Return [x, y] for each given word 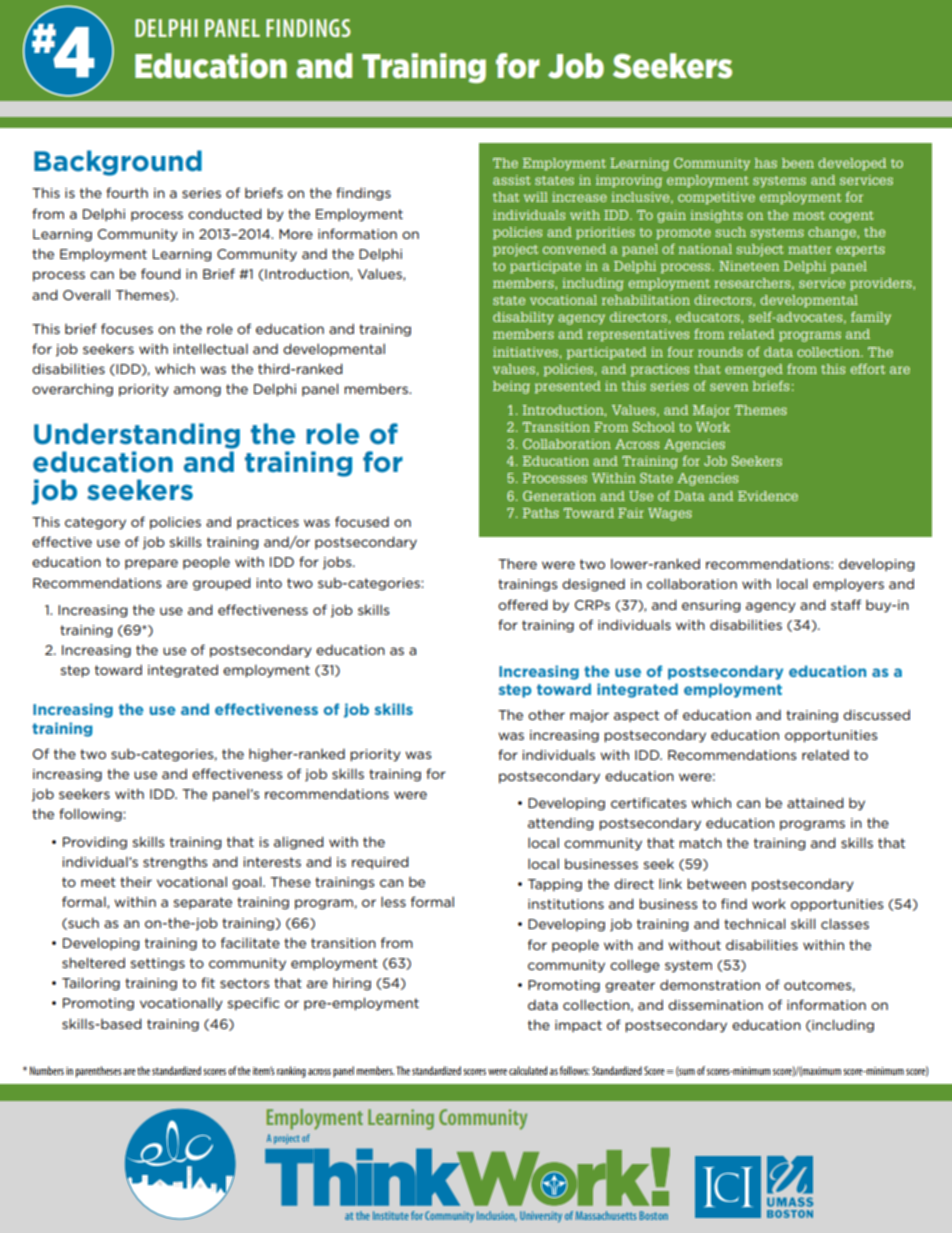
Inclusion [496, 1216]
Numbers [47, 1070]
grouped [222, 584]
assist [512, 180]
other [546, 714]
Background [118, 163]
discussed [876, 714]
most [809, 215]
